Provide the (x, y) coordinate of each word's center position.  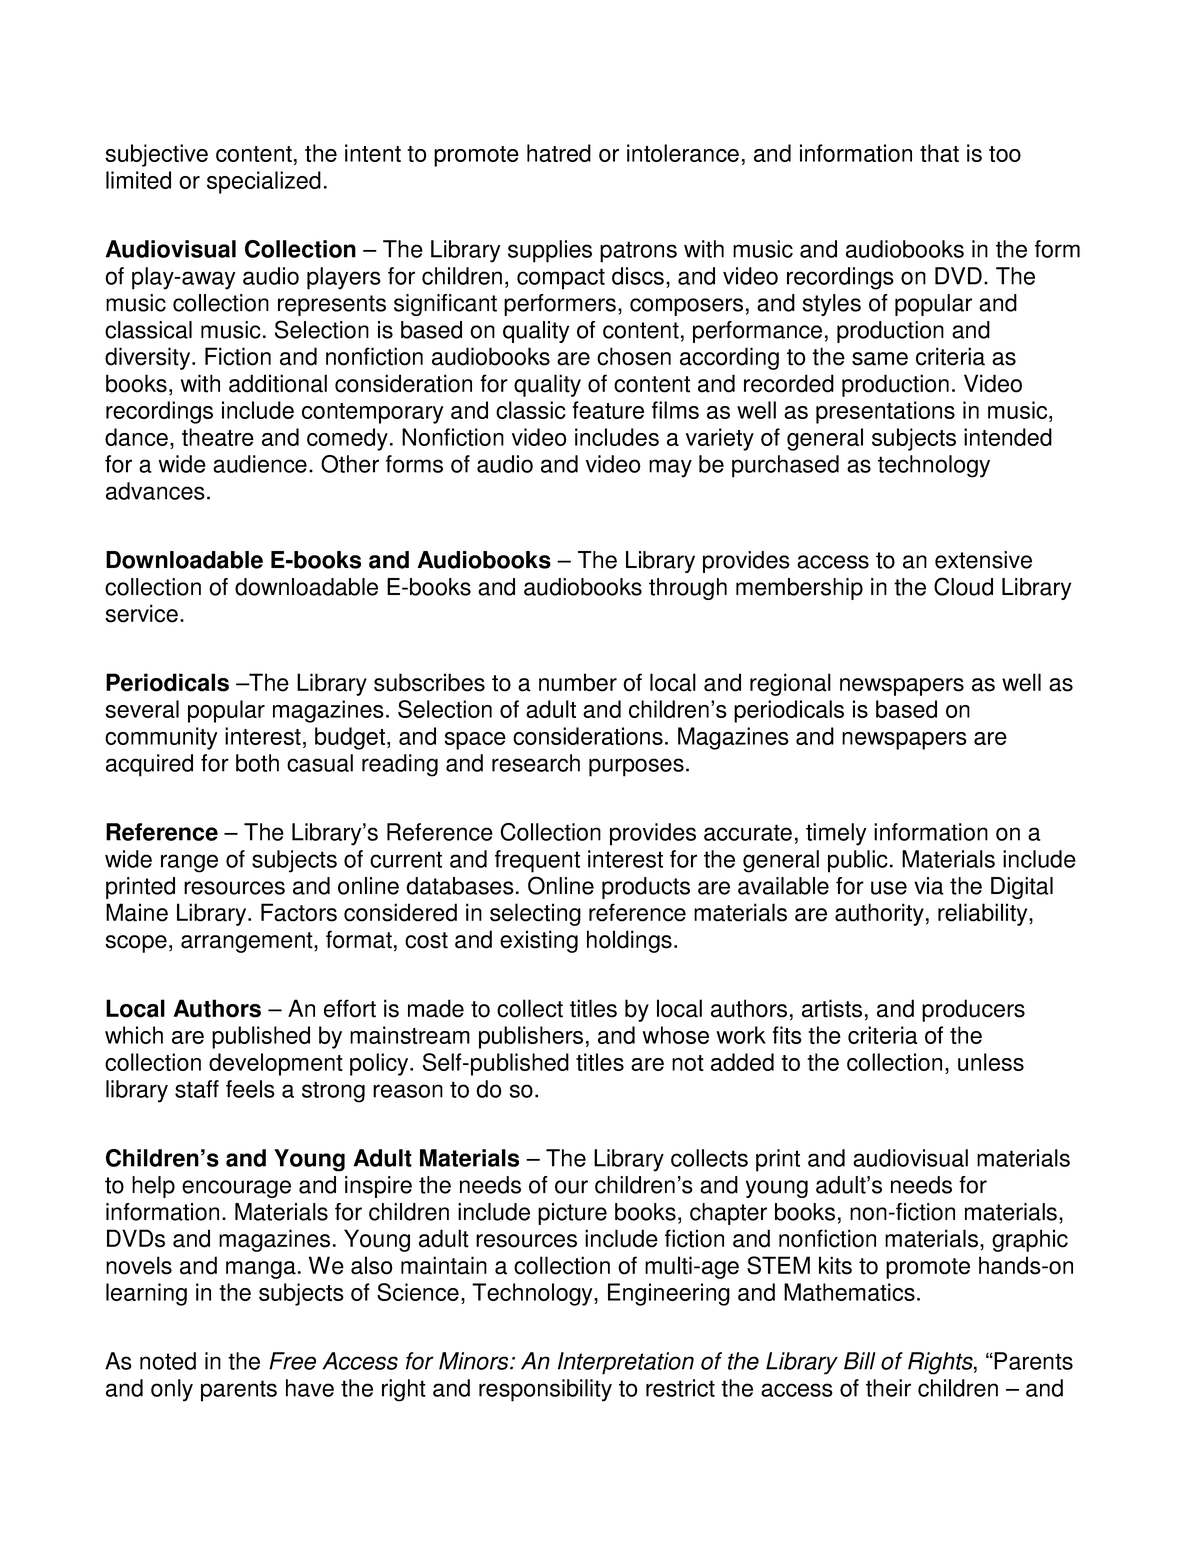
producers (973, 1010)
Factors (299, 912)
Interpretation (626, 1363)
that (939, 153)
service (141, 613)
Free (292, 1361)
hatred (559, 153)
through (688, 589)
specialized (264, 182)
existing (539, 941)
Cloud (963, 586)
